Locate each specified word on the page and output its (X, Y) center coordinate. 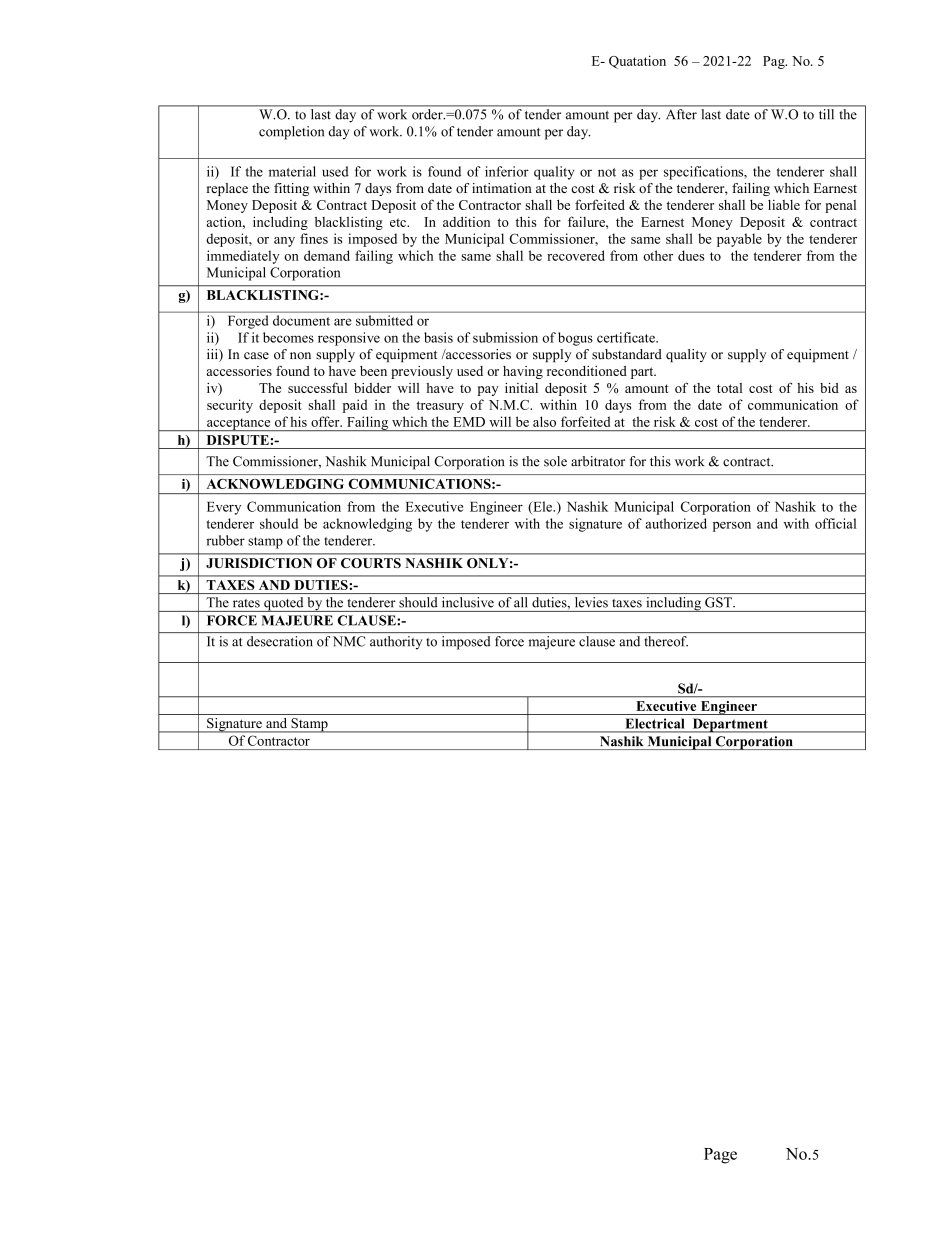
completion (291, 133)
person (732, 527)
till (826, 112)
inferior (507, 171)
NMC (349, 641)
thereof (666, 641)
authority (396, 643)
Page (720, 1156)
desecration (280, 641)
